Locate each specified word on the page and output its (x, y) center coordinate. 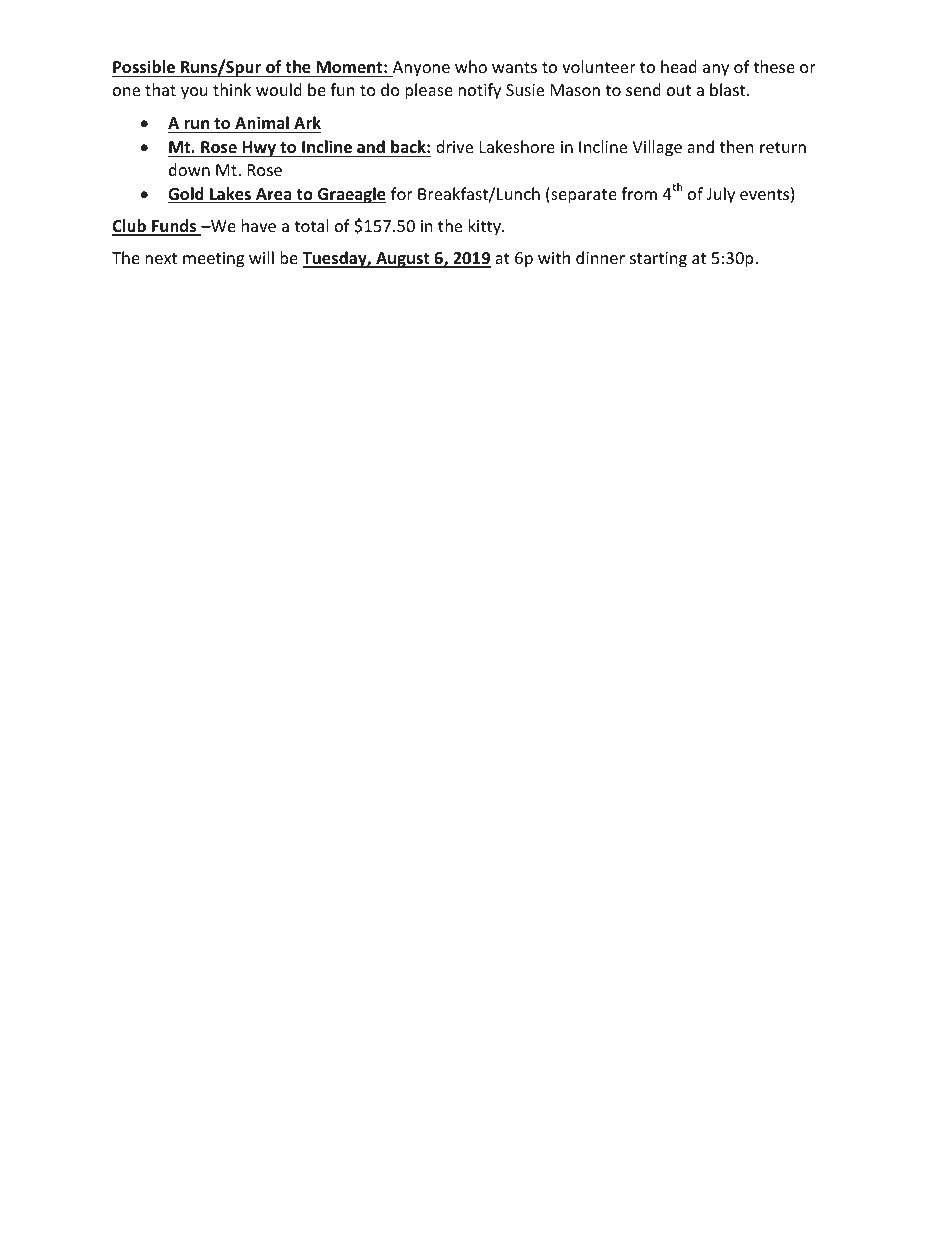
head (679, 66)
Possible (144, 67)
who (471, 66)
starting (658, 260)
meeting (213, 260)
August (403, 260)
